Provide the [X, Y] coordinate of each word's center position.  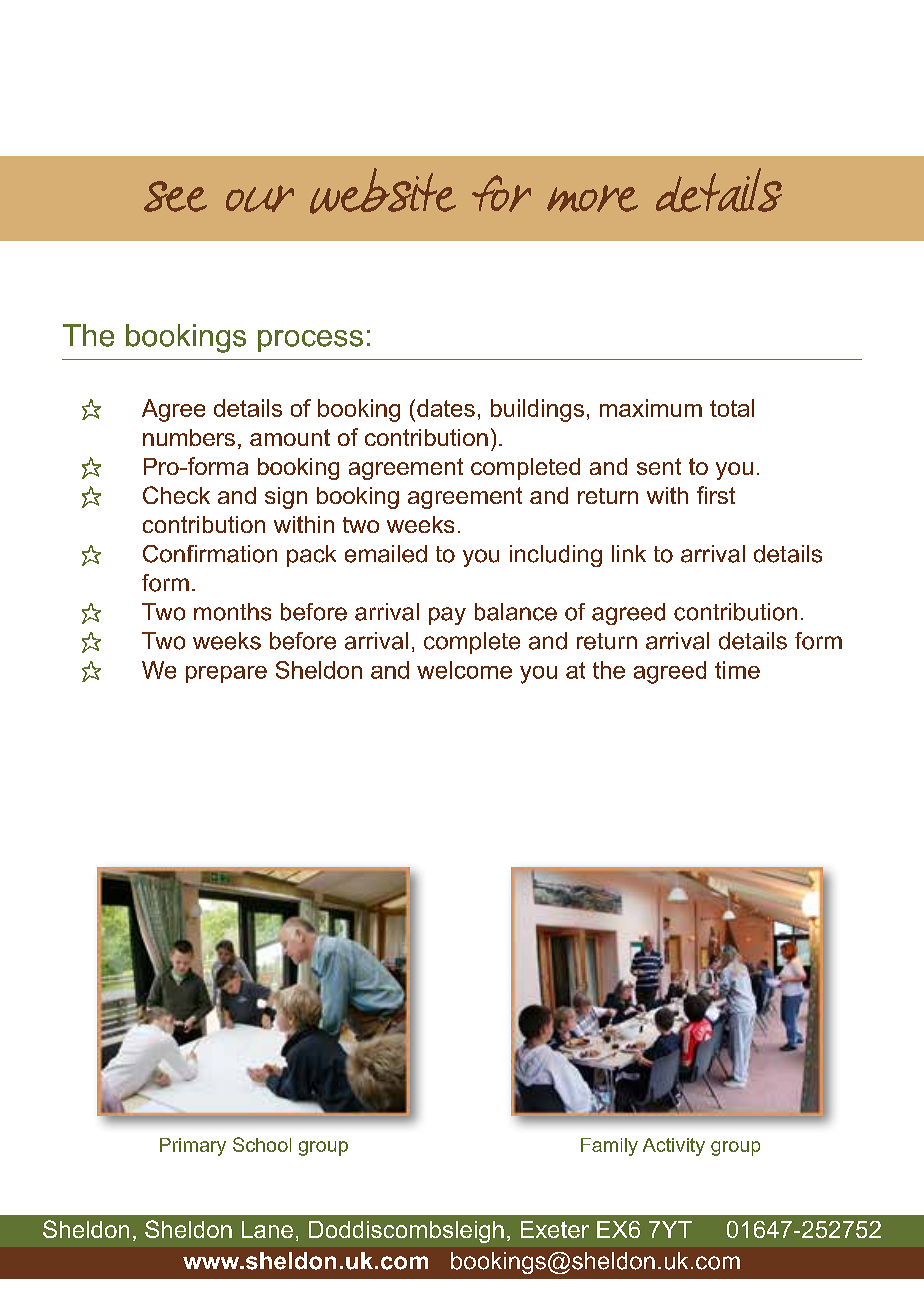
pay [447, 616]
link [629, 553]
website [383, 191]
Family [609, 1147]
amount [290, 437]
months [232, 612]
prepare [226, 674]
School [262, 1144]
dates [446, 408]
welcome [464, 670]
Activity [674, 1147]
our [260, 198]
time [737, 670]
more [592, 198]
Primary [193, 1147]
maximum [651, 408]
